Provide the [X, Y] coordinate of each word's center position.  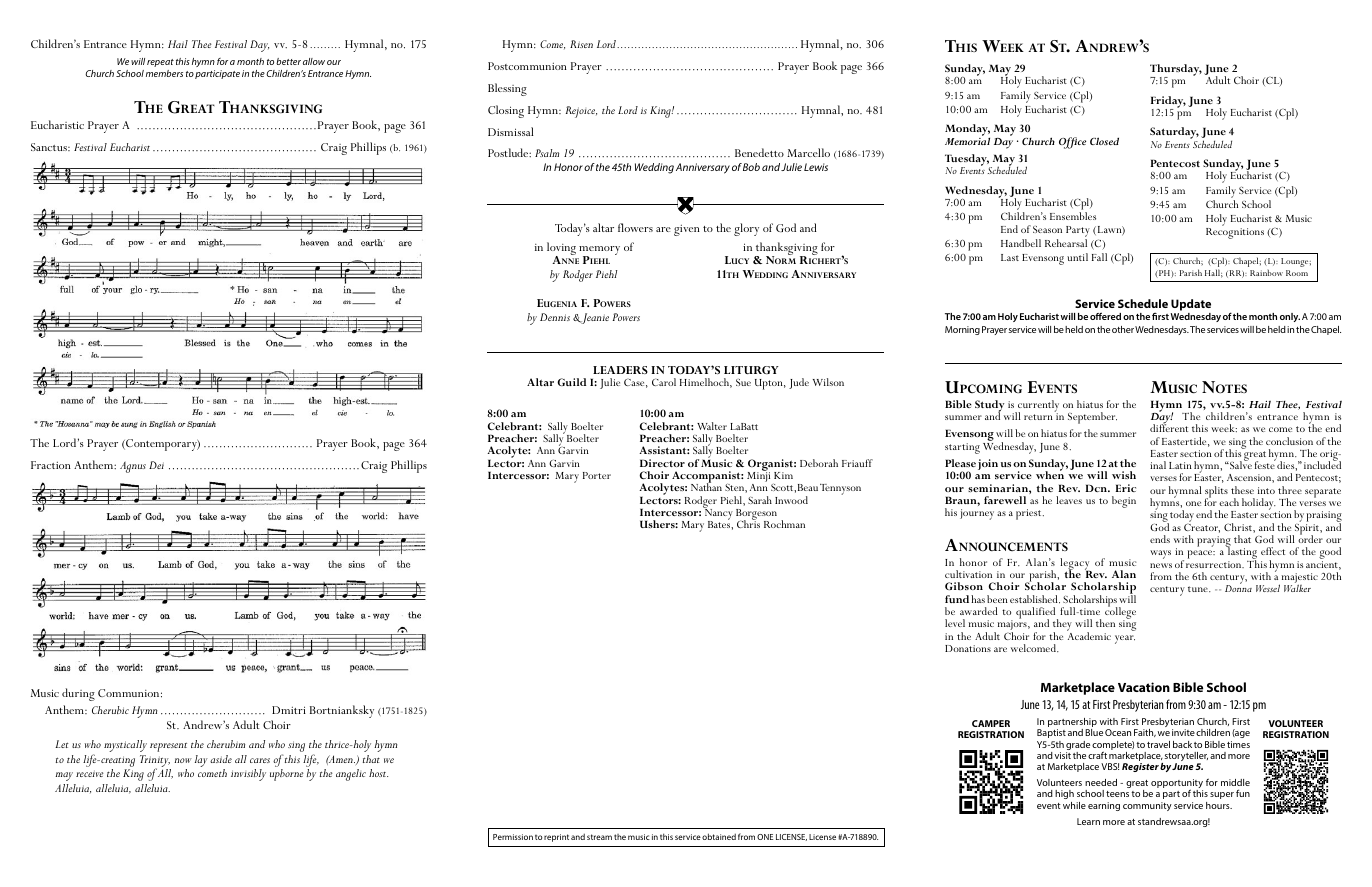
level [955, 623]
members [164, 73]
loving [561, 250]
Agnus [133, 467]
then [1105, 623]
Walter [712, 426]
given [687, 230]
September [1092, 418]
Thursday [1176, 71]
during [78, 694]
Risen [581, 44]
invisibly [248, 775]
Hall [1214, 273]
